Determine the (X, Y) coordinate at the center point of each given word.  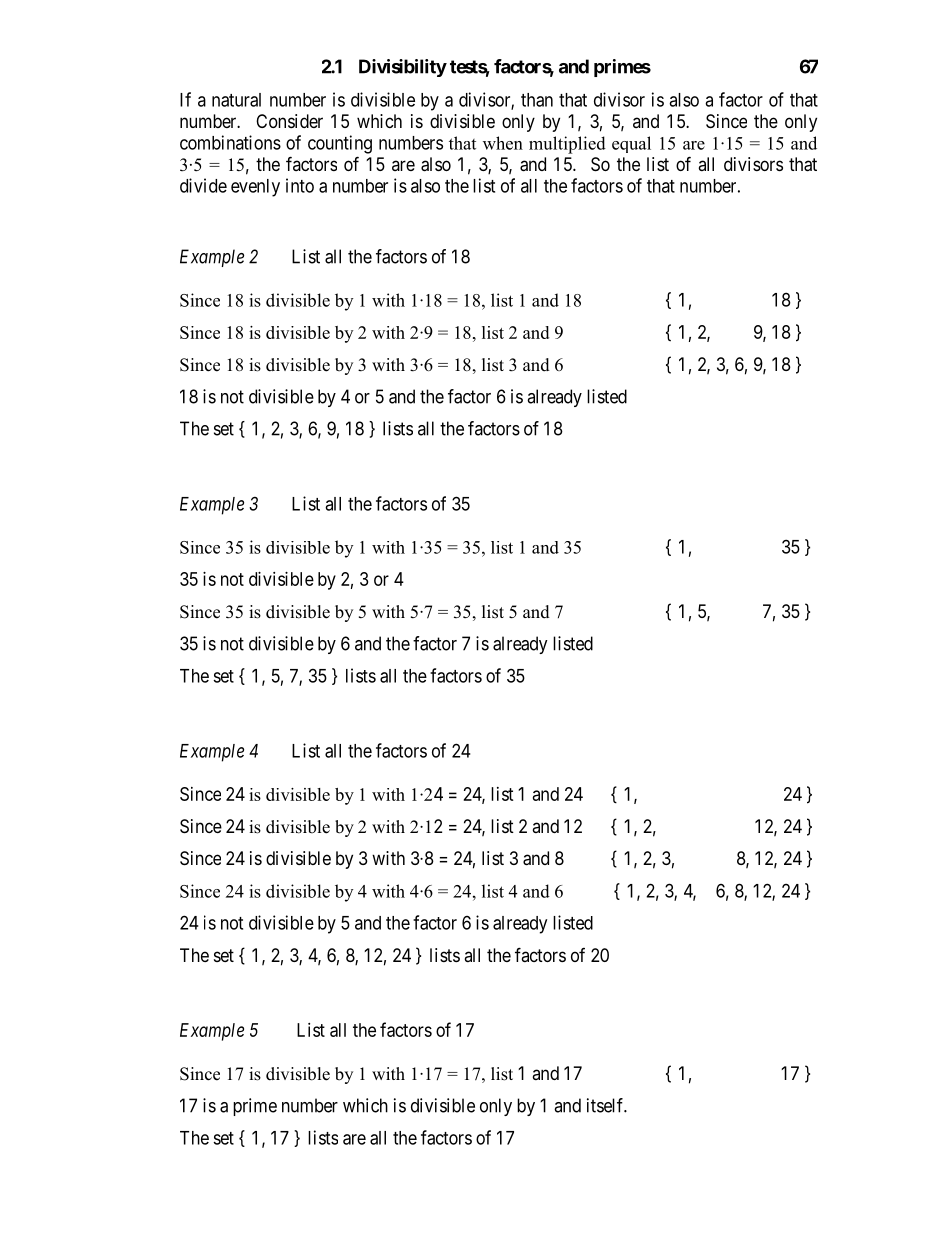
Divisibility (403, 68)
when (503, 143)
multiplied (567, 145)
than (537, 100)
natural (236, 100)
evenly (255, 188)
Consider (289, 121)
